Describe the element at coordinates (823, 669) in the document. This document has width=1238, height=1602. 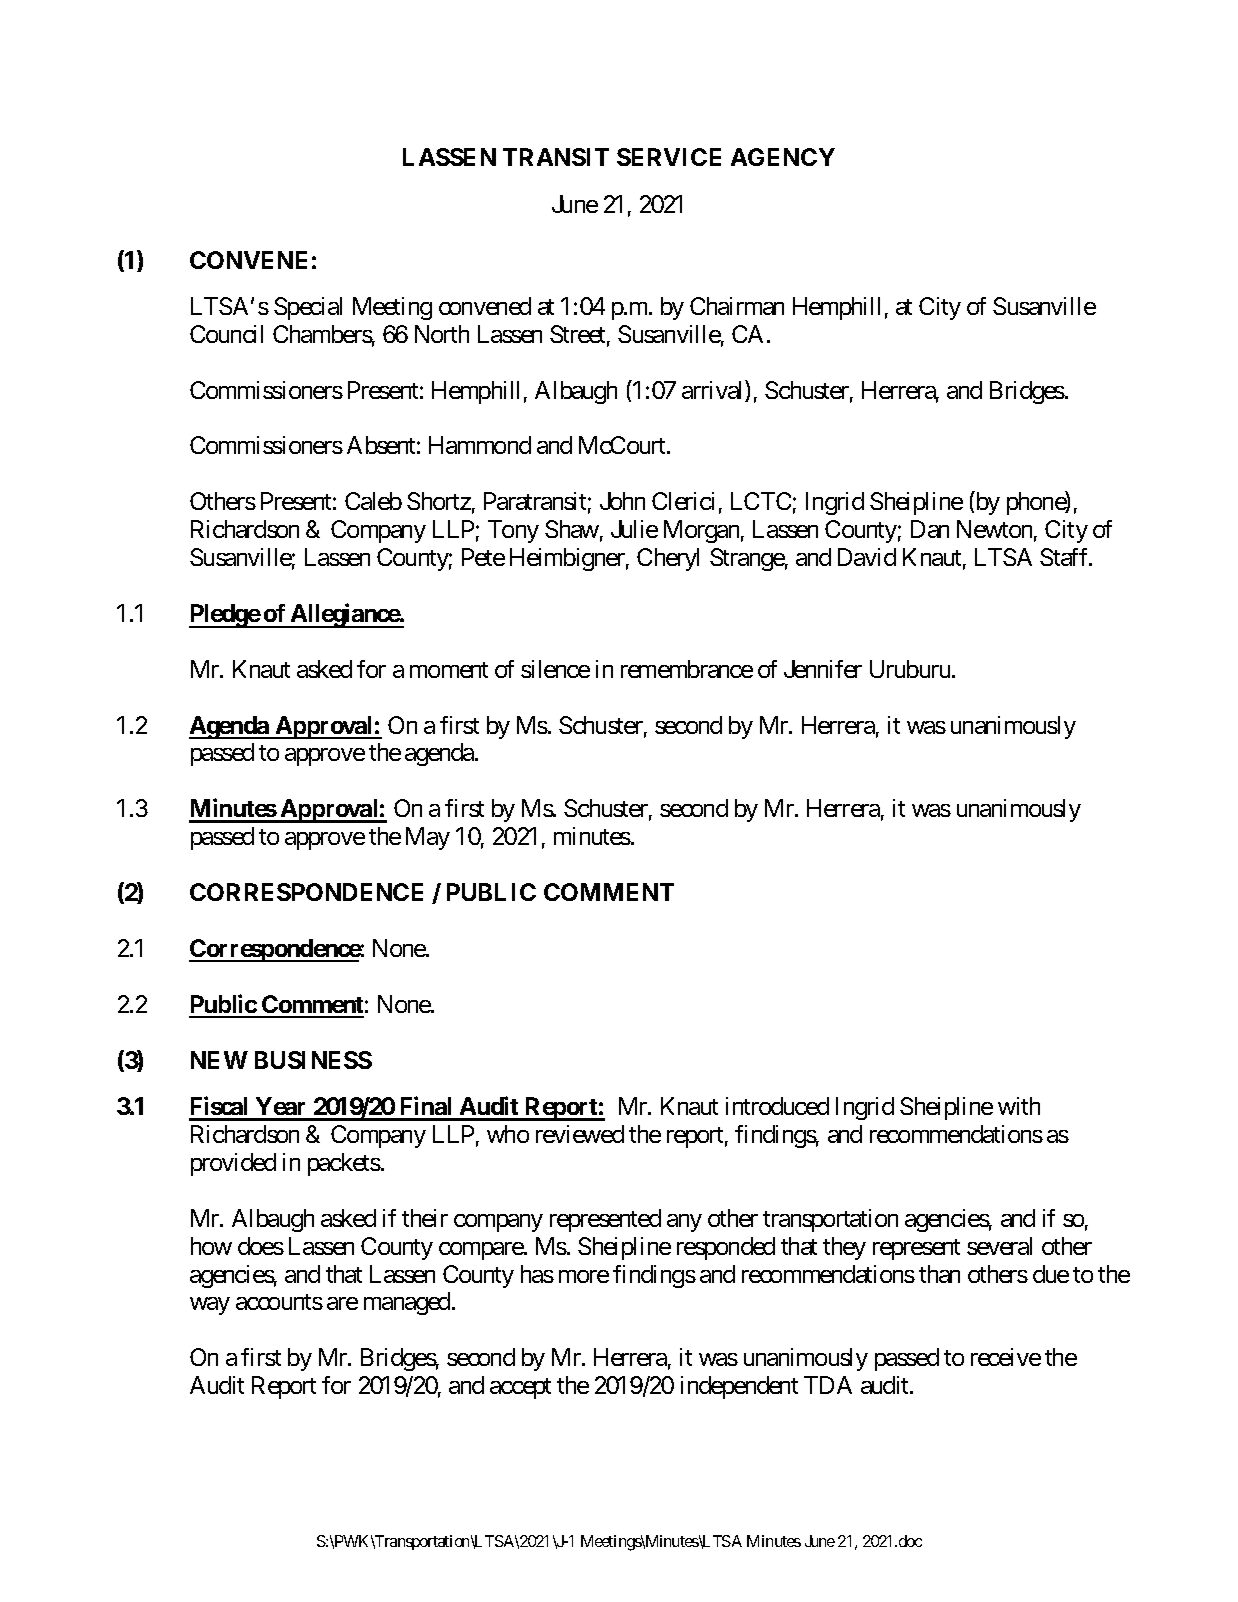
I see `Jennifer` at that location.
